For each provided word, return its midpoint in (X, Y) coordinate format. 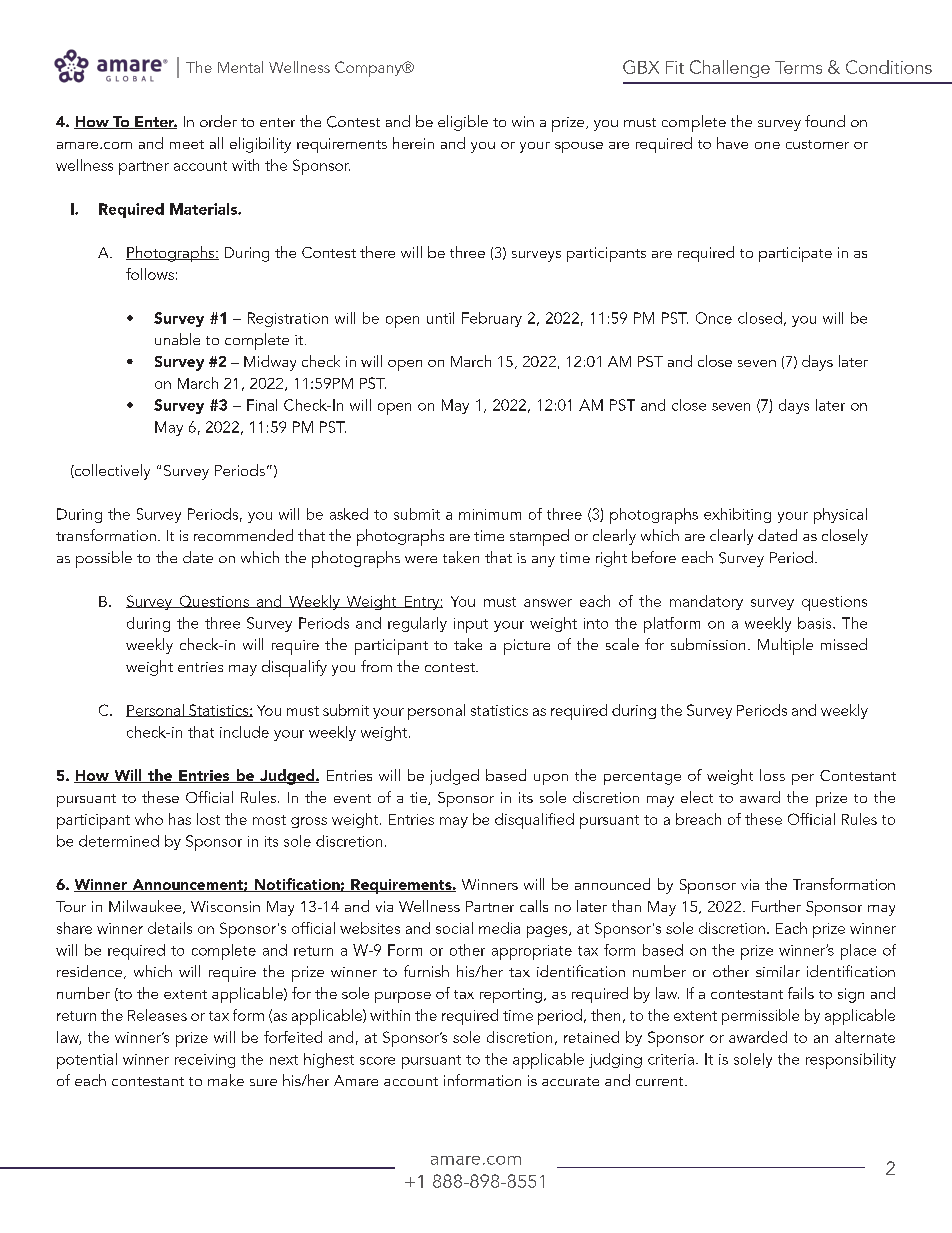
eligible (463, 123)
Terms (798, 67)
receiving (205, 1061)
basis (816, 623)
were (421, 559)
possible (104, 559)
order (218, 121)
